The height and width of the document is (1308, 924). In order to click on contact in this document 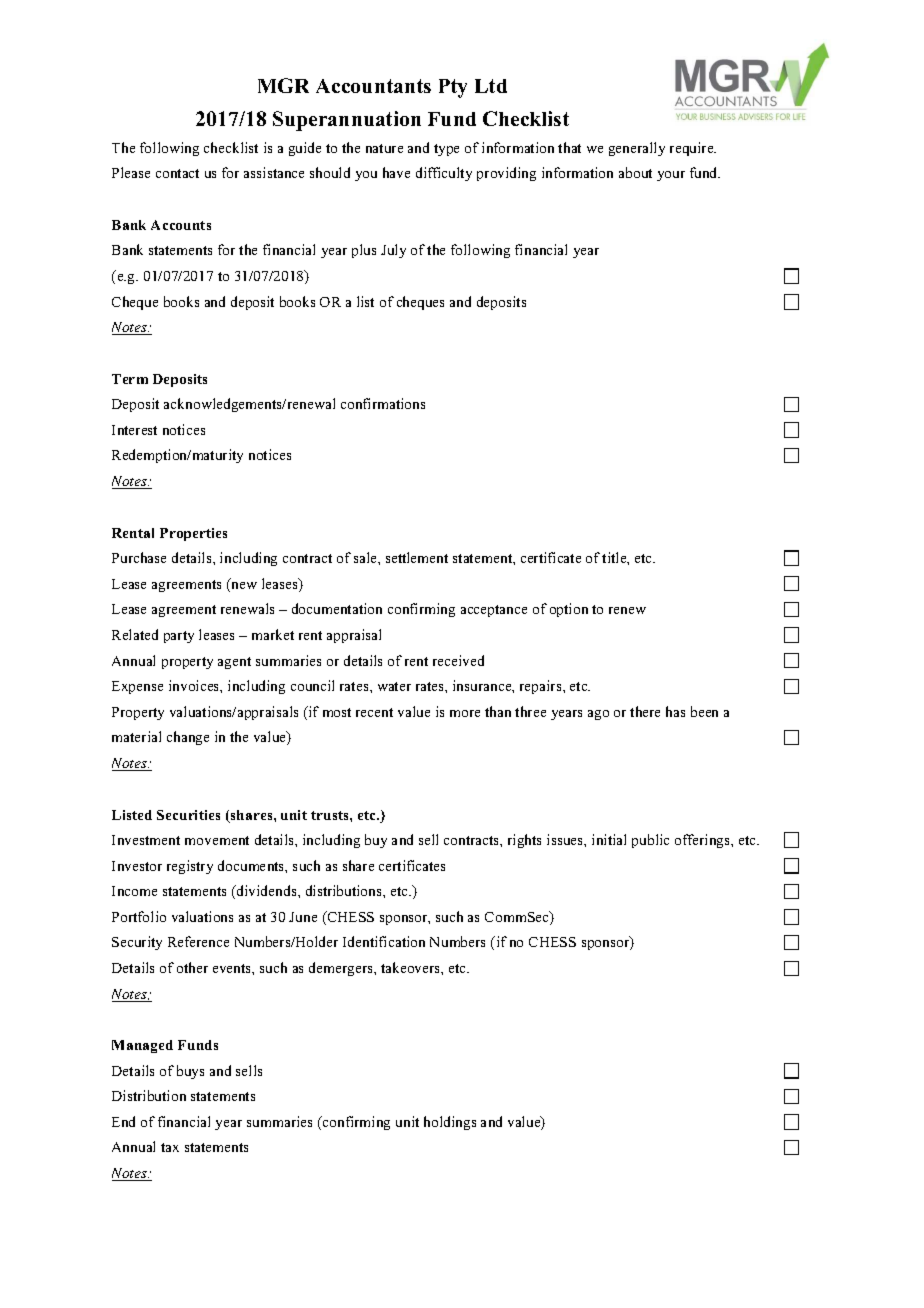, I will do `click(177, 173)`.
